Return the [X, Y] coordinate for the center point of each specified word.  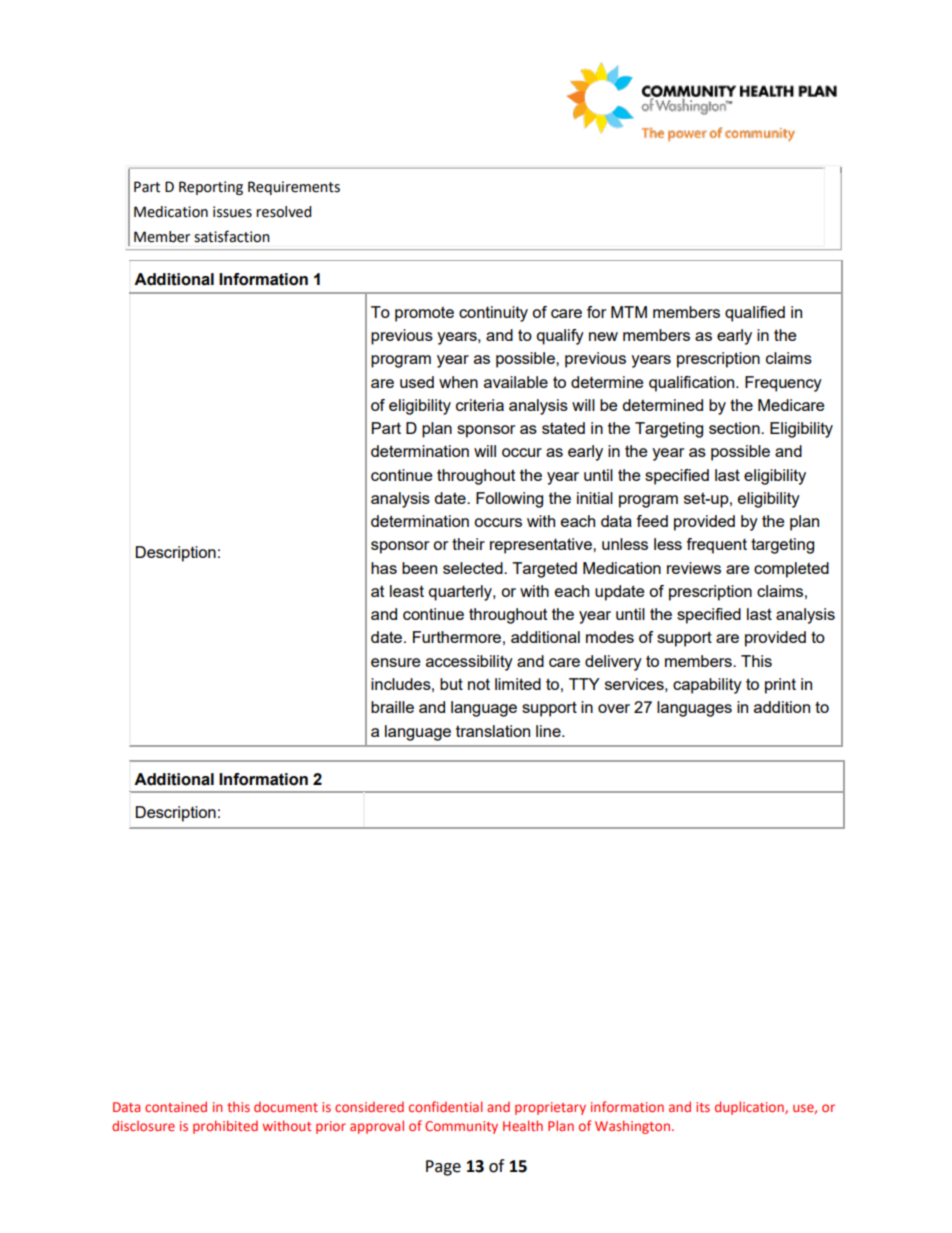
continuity [493, 314]
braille [392, 707]
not [479, 684]
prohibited [225, 1127]
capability [707, 686]
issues [232, 212]
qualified [755, 314]
